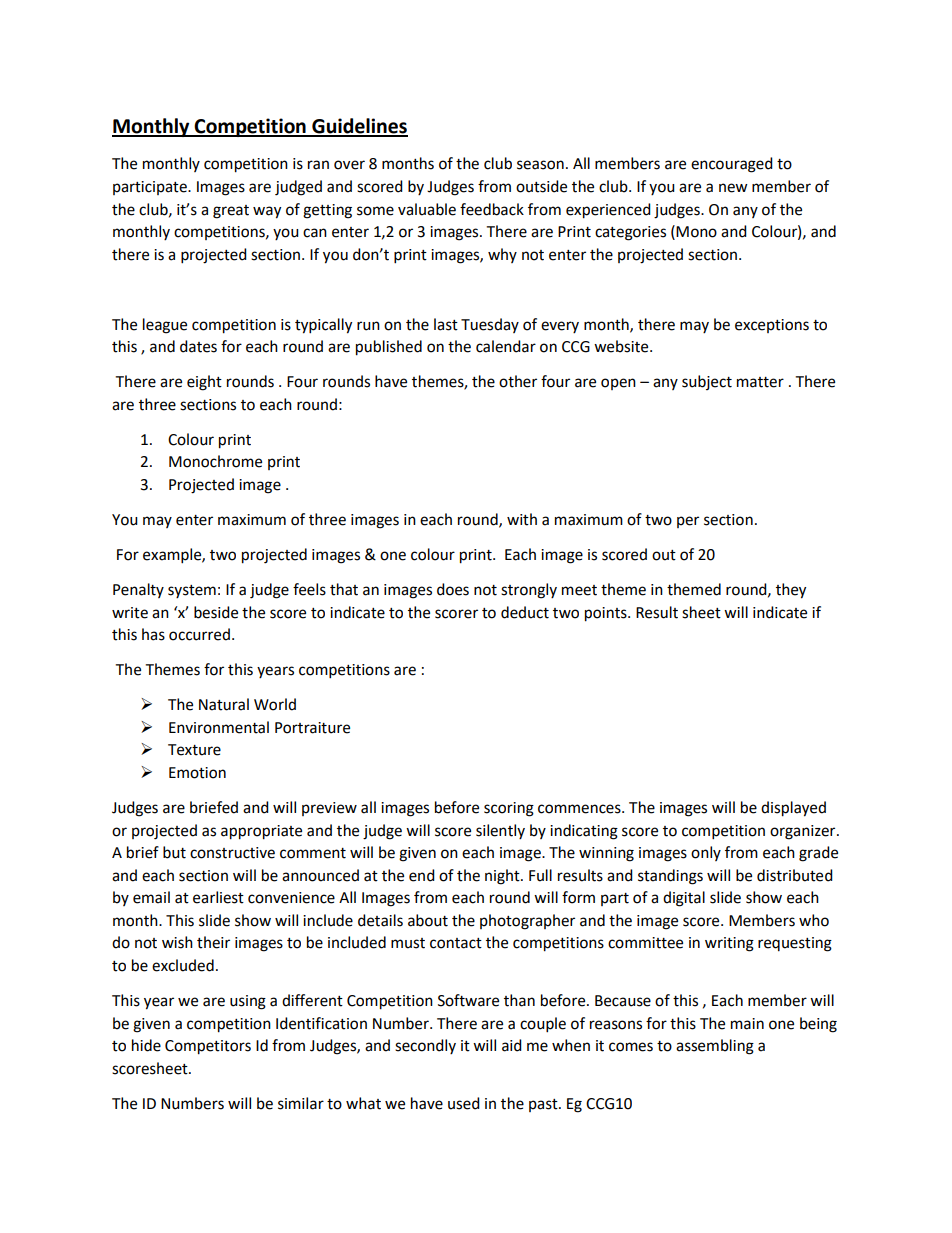 The height and width of the image is (1233, 952). What do you see at coordinates (706, 853) in the image?
I see `only` at bounding box center [706, 853].
